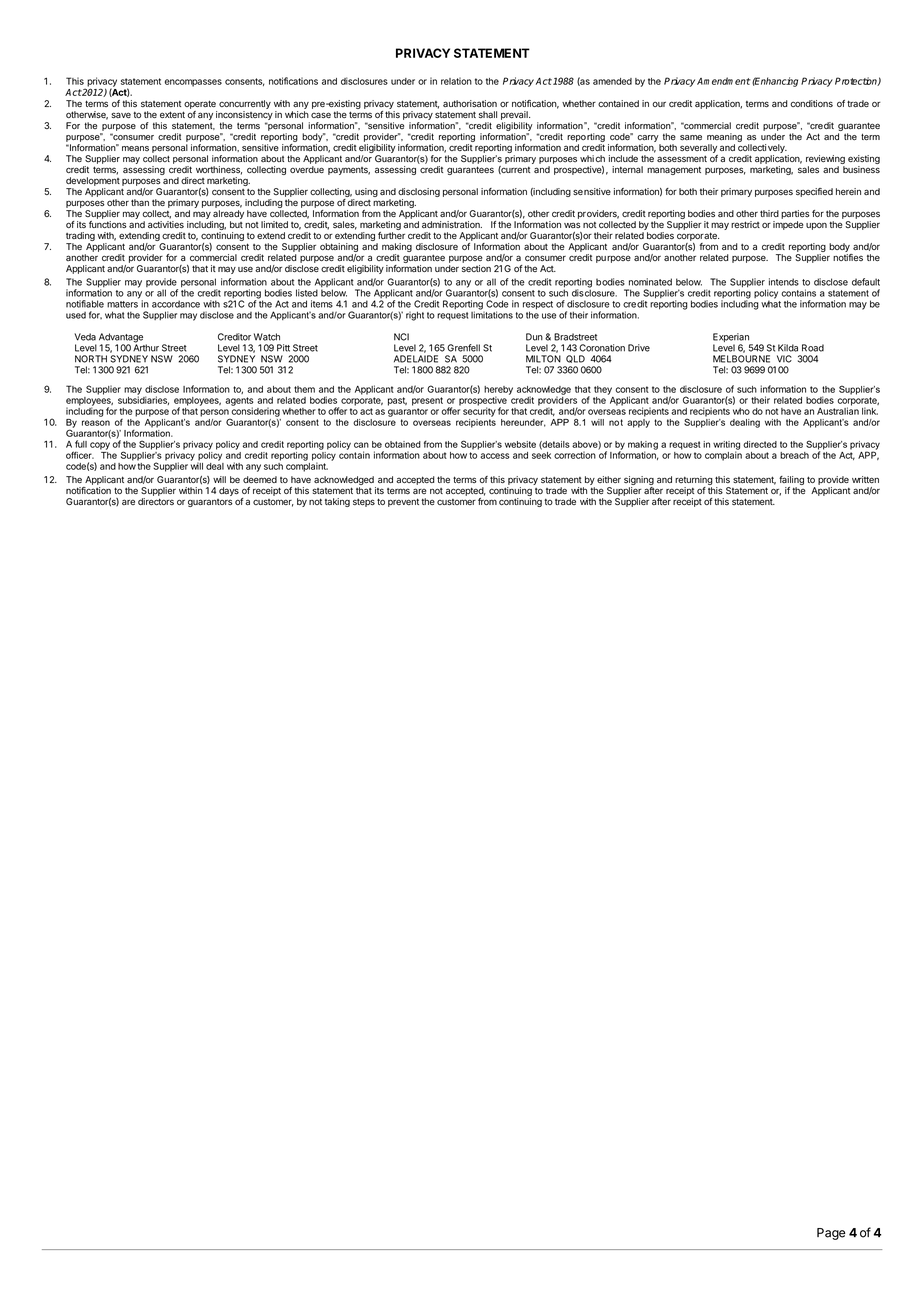 Image resolution: width=924 pixels, height=1308 pixels. Describe the element at coordinates (609, 479) in the screenshot. I see `either` at that location.
